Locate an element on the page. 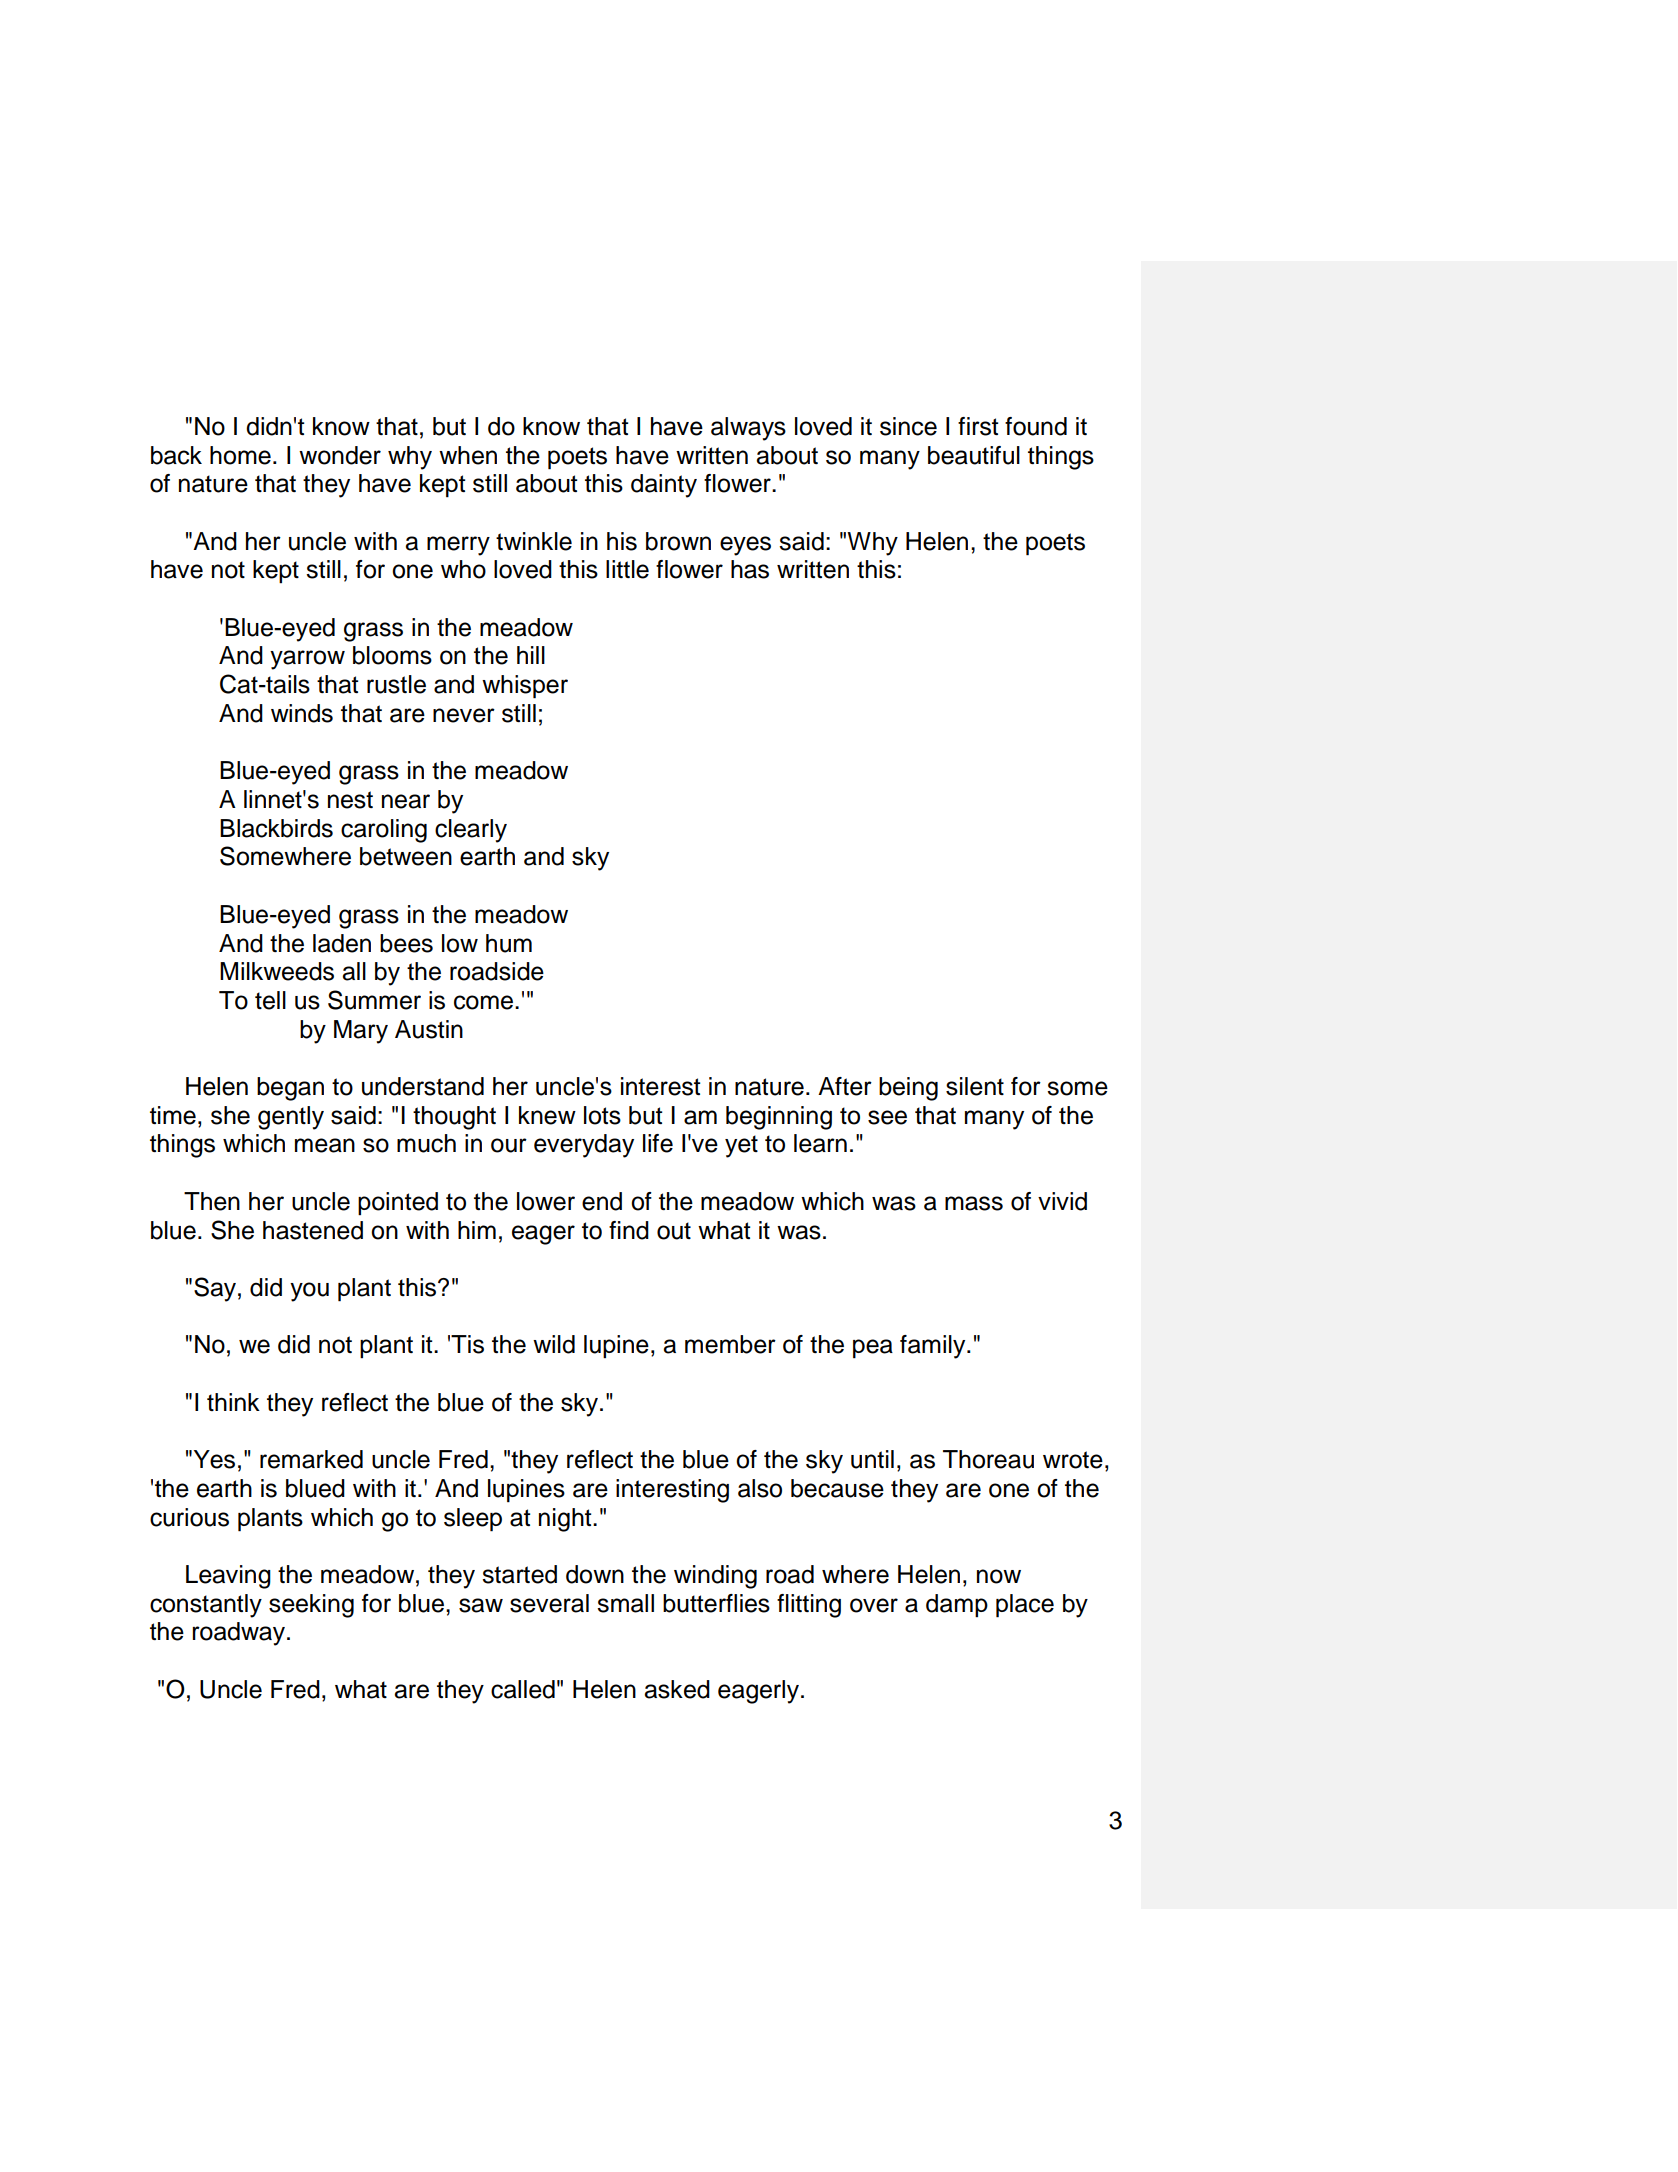 This image has width=1678, height=2172. find is located at coordinates (629, 1230).
